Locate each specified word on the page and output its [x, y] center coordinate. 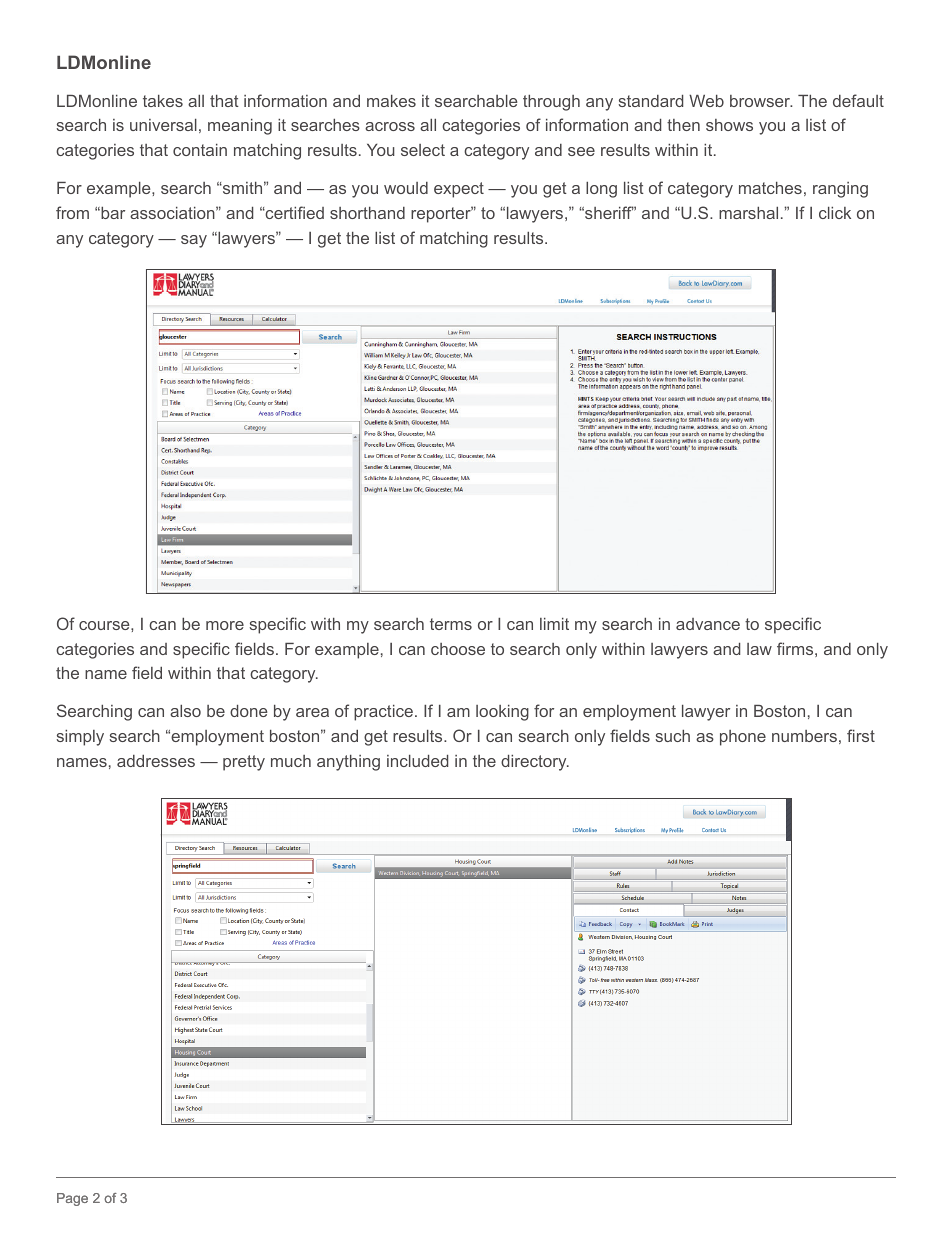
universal [163, 125]
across [390, 126]
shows [729, 125]
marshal [748, 213]
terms [451, 624]
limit [554, 624]
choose [458, 649]
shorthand [367, 213]
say [194, 241]
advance [708, 624]
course [105, 625]
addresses [156, 761]
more [225, 625]
